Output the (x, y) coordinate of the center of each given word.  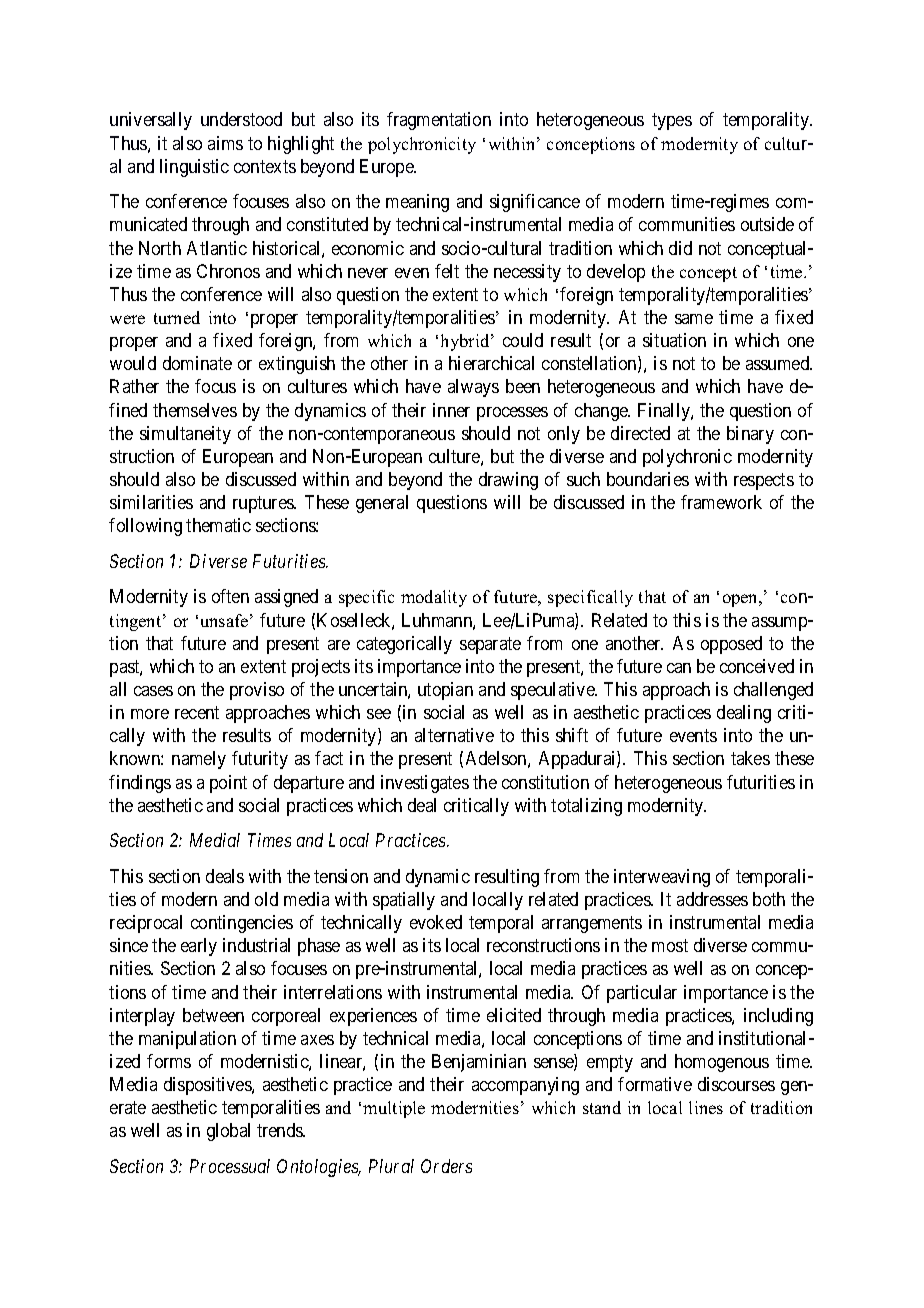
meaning (417, 203)
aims (225, 143)
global (228, 1132)
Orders (446, 1166)
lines (706, 1107)
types (672, 122)
